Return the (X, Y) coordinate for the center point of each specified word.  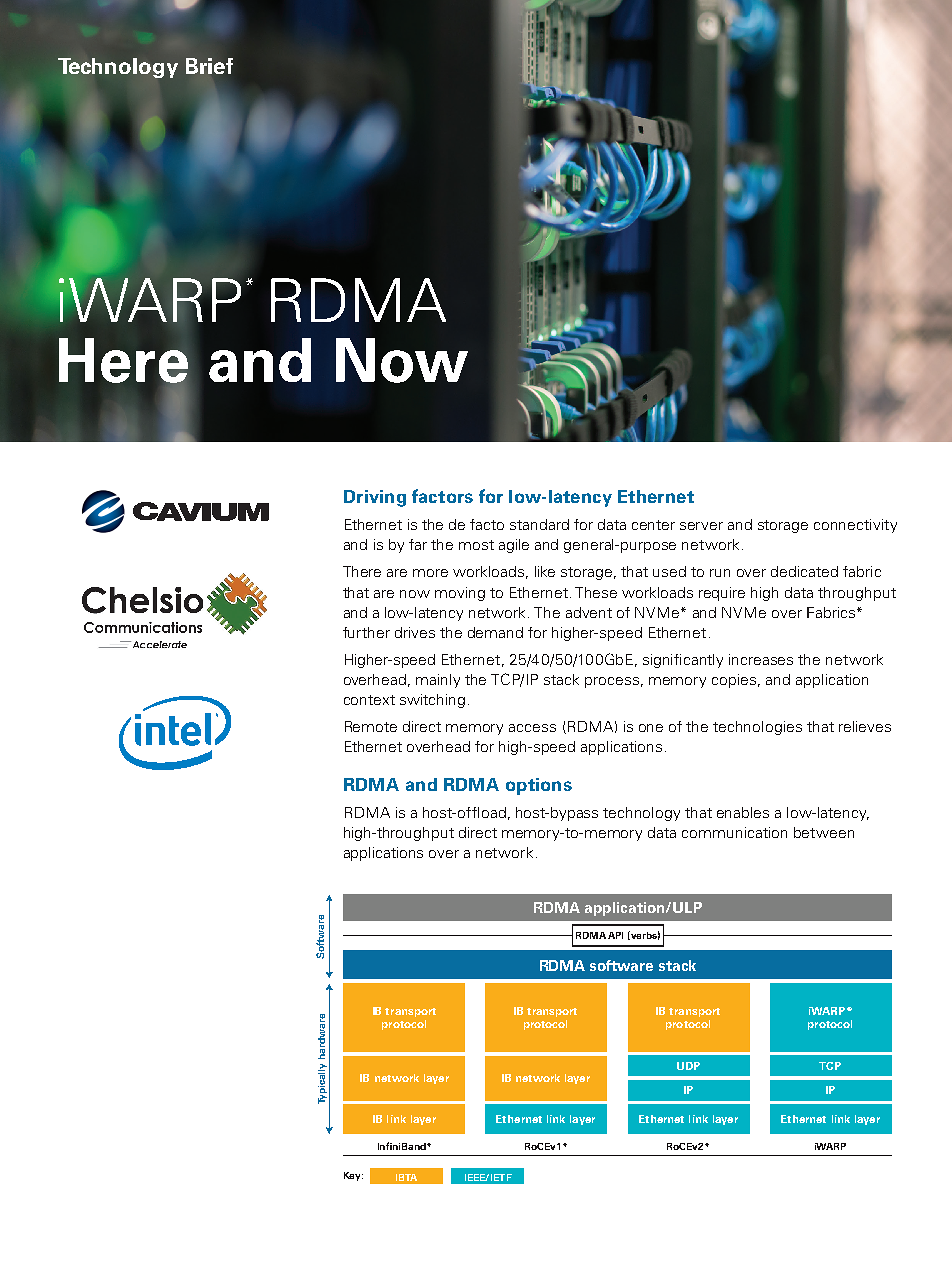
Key (353, 1176)
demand (495, 632)
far (418, 544)
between (824, 832)
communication (734, 832)
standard (539, 524)
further (366, 632)
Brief (209, 66)
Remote (371, 726)
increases (761, 659)
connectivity (855, 526)
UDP (688, 1066)
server (701, 526)
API (615, 935)
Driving (375, 498)
